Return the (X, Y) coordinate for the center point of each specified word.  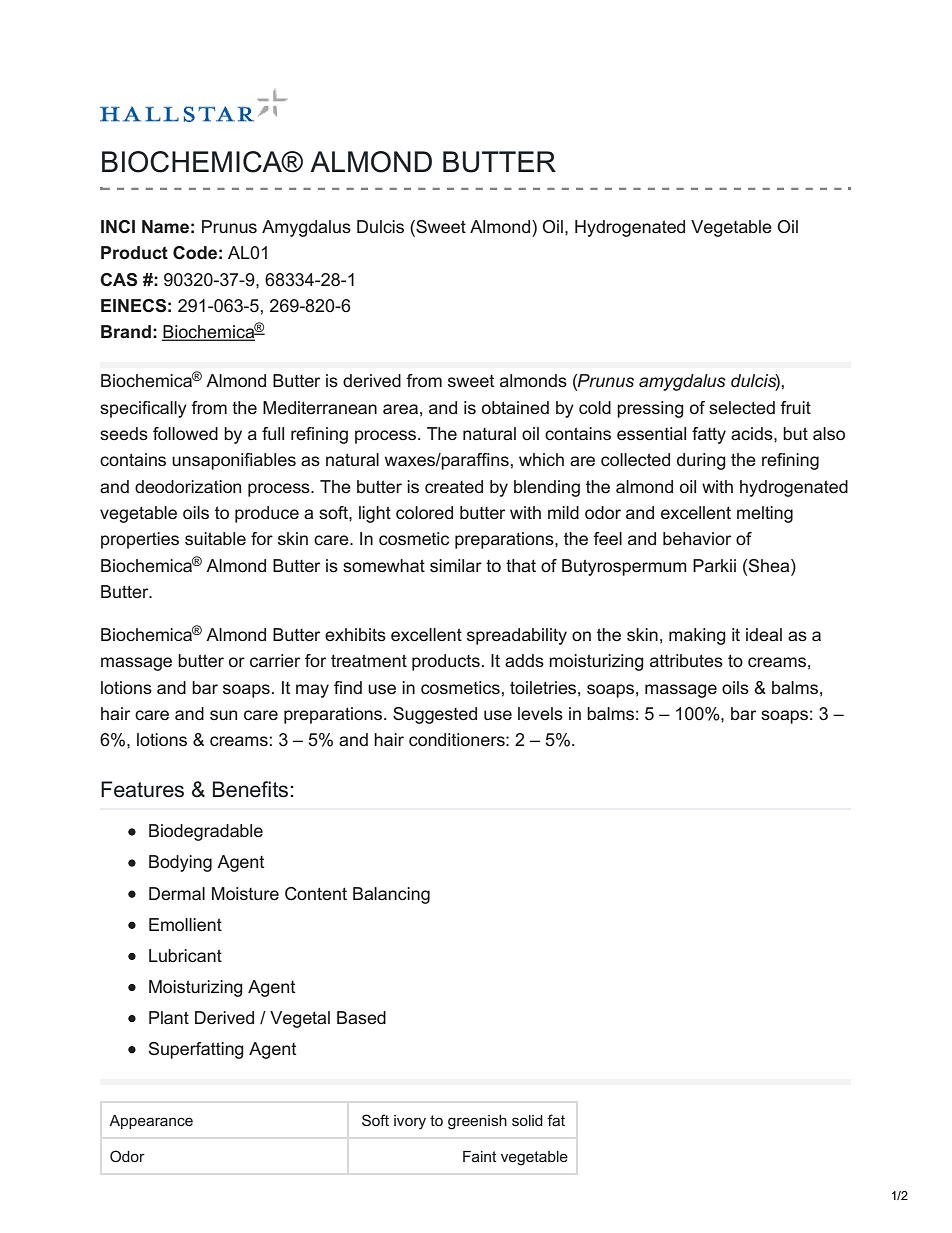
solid (527, 1120)
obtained (515, 407)
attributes (686, 660)
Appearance (151, 1122)
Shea (770, 565)
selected (742, 407)
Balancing (391, 895)
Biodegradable (206, 832)
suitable (215, 538)
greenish (477, 1122)
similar (456, 565)
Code (195, 253)
